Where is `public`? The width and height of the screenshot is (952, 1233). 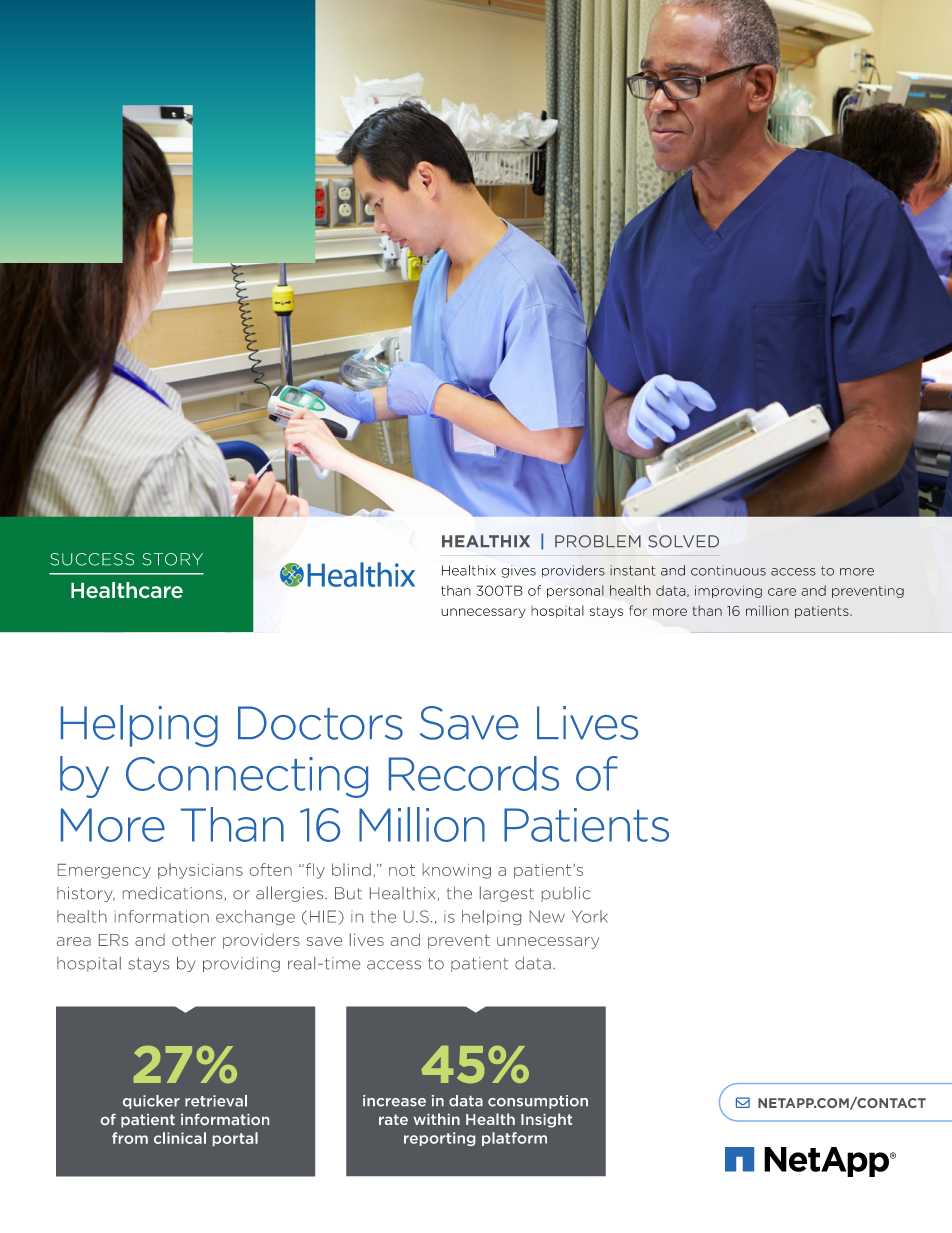
public is located at coordinates (566, 894).
